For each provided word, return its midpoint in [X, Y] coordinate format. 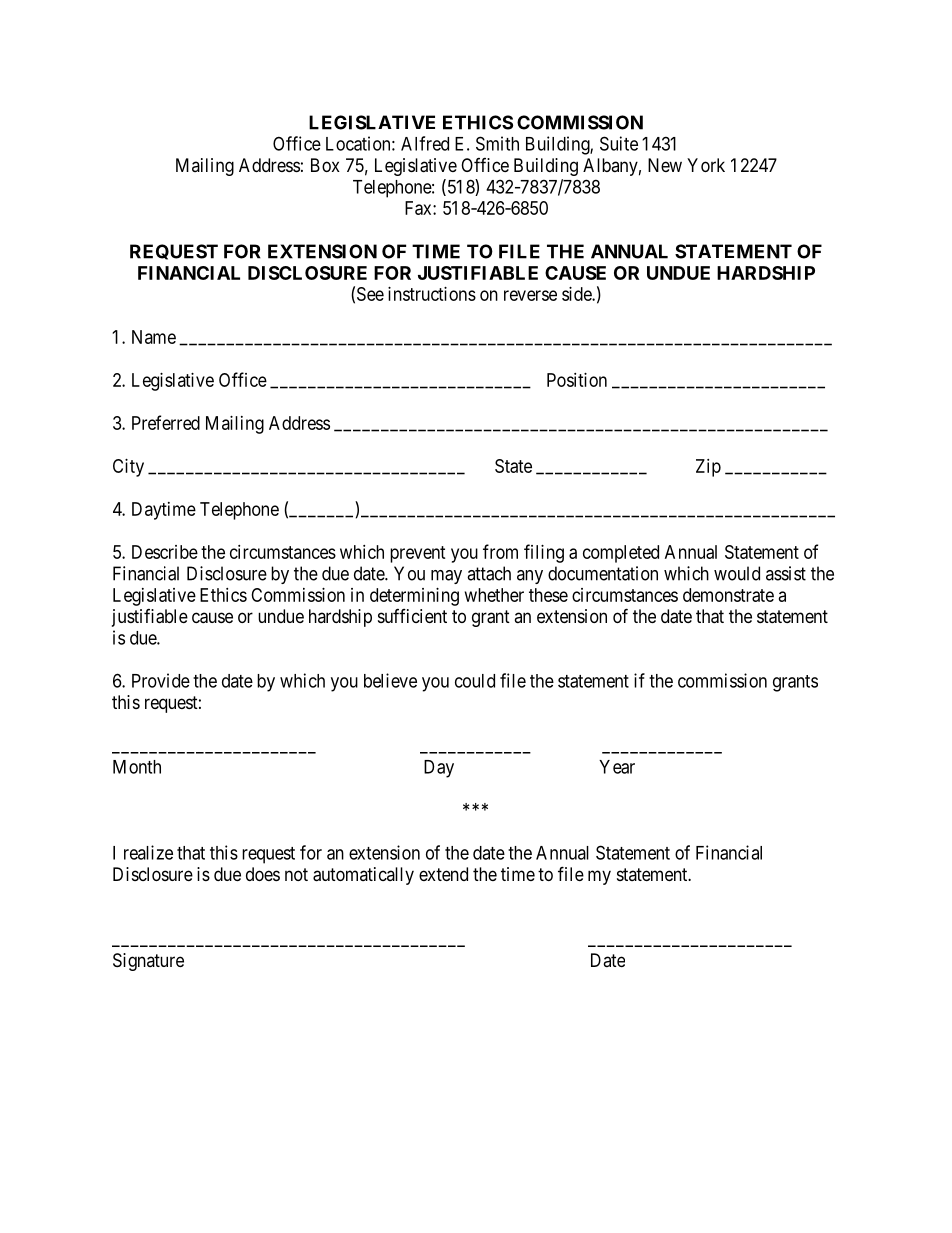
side [577, 294]
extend [443, 874]
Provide [161, 680]
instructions [432, 294]
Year [617, 767]
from [500, 551]
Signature [148, 962]
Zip [708, 468]
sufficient [412, 616]
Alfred [425, 143]
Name [154, 337]
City [128, 468]
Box [325, 165]
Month [137, 767]
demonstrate [728, 595]
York [706, 165]
